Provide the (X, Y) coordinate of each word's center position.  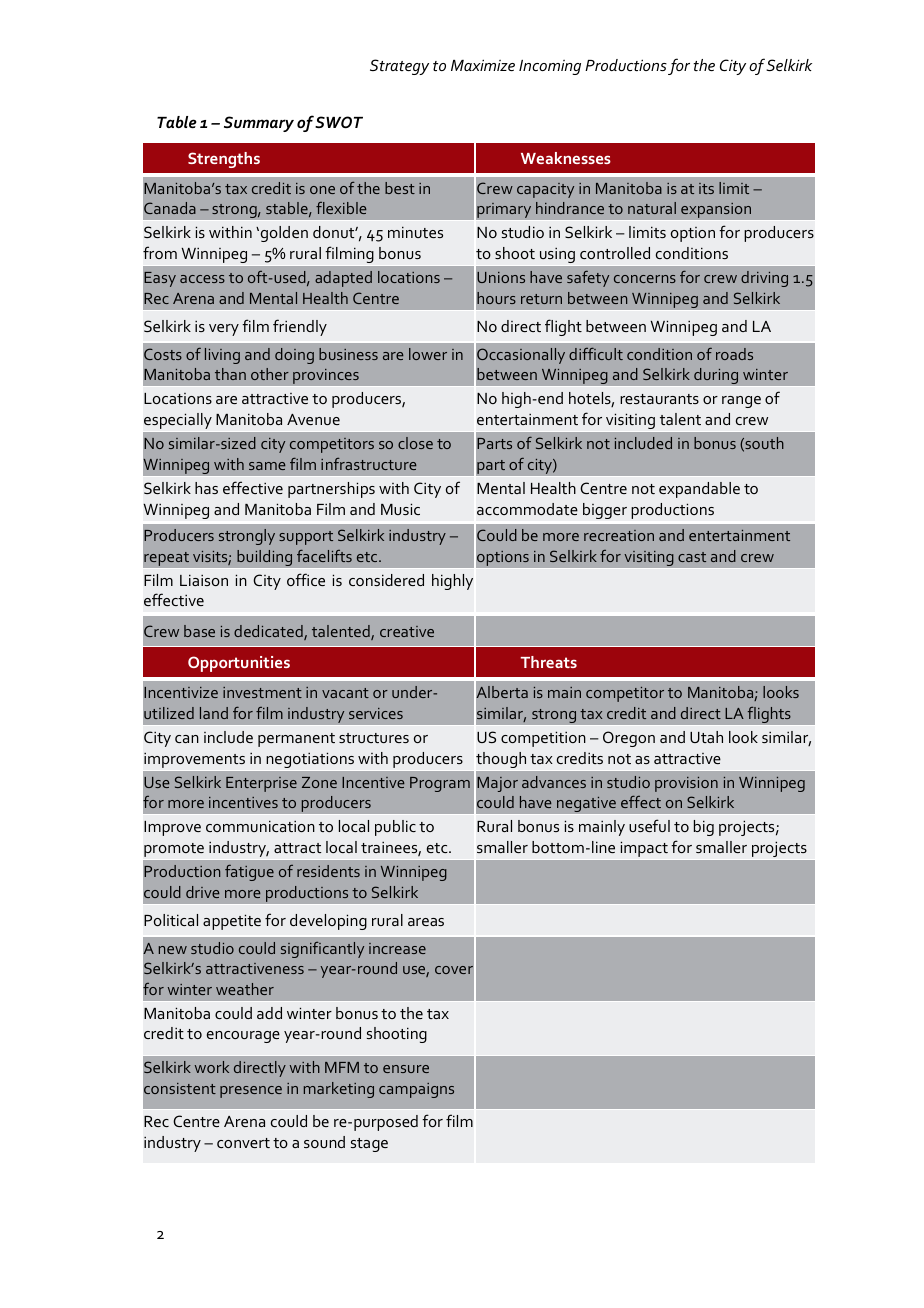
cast (692, 557)
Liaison (204, 580)
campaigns (416, 1090)
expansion (716, 211)
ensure (406, 1069)
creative (407, 631)
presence (251, 1092)
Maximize (483, 65)
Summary (259, 124)
